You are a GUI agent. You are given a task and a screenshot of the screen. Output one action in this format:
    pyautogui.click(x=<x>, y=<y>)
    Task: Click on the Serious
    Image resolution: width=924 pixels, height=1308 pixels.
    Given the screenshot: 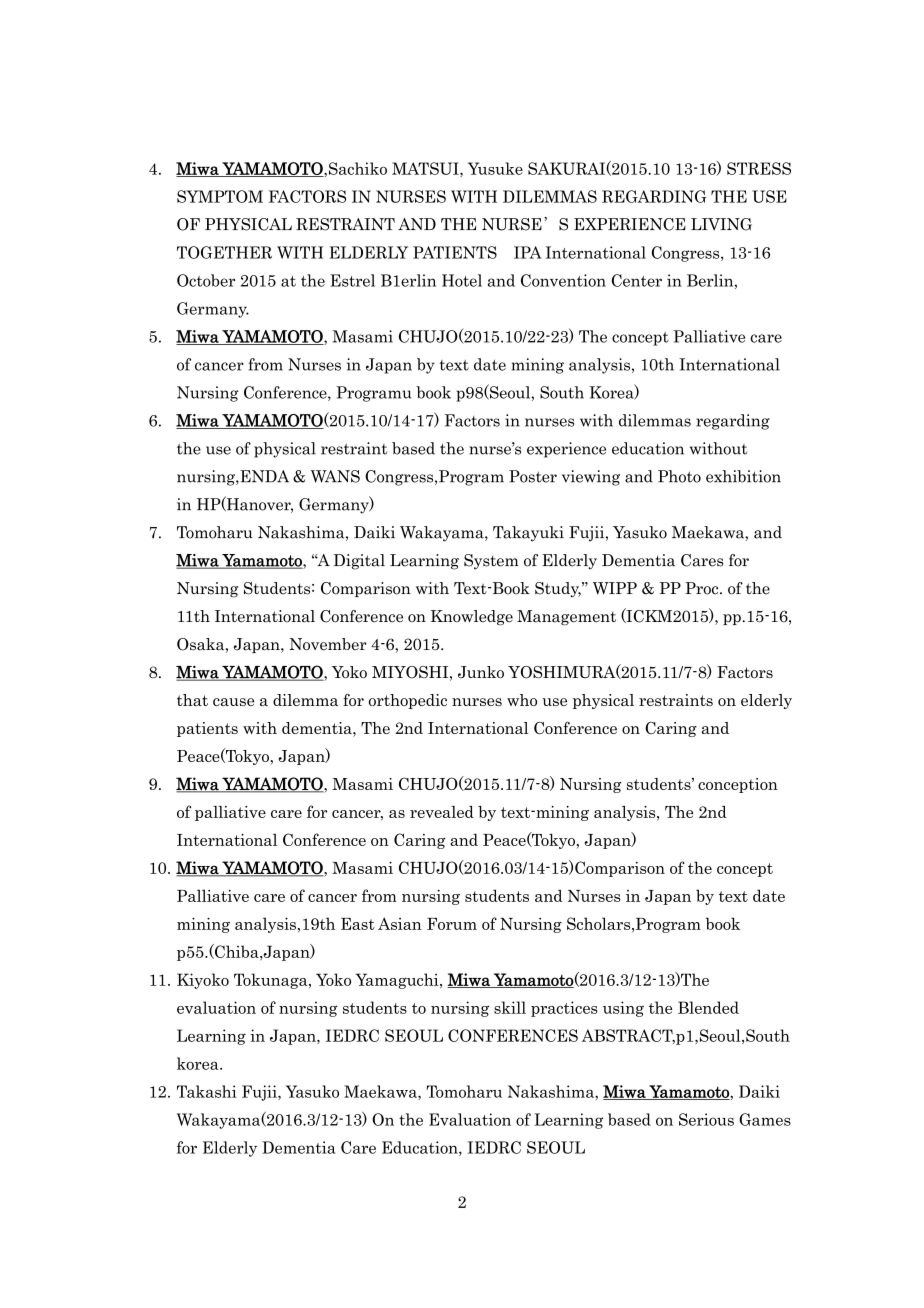 What is the action you would take?
    pyautogui.click(x=706, y=1119)
